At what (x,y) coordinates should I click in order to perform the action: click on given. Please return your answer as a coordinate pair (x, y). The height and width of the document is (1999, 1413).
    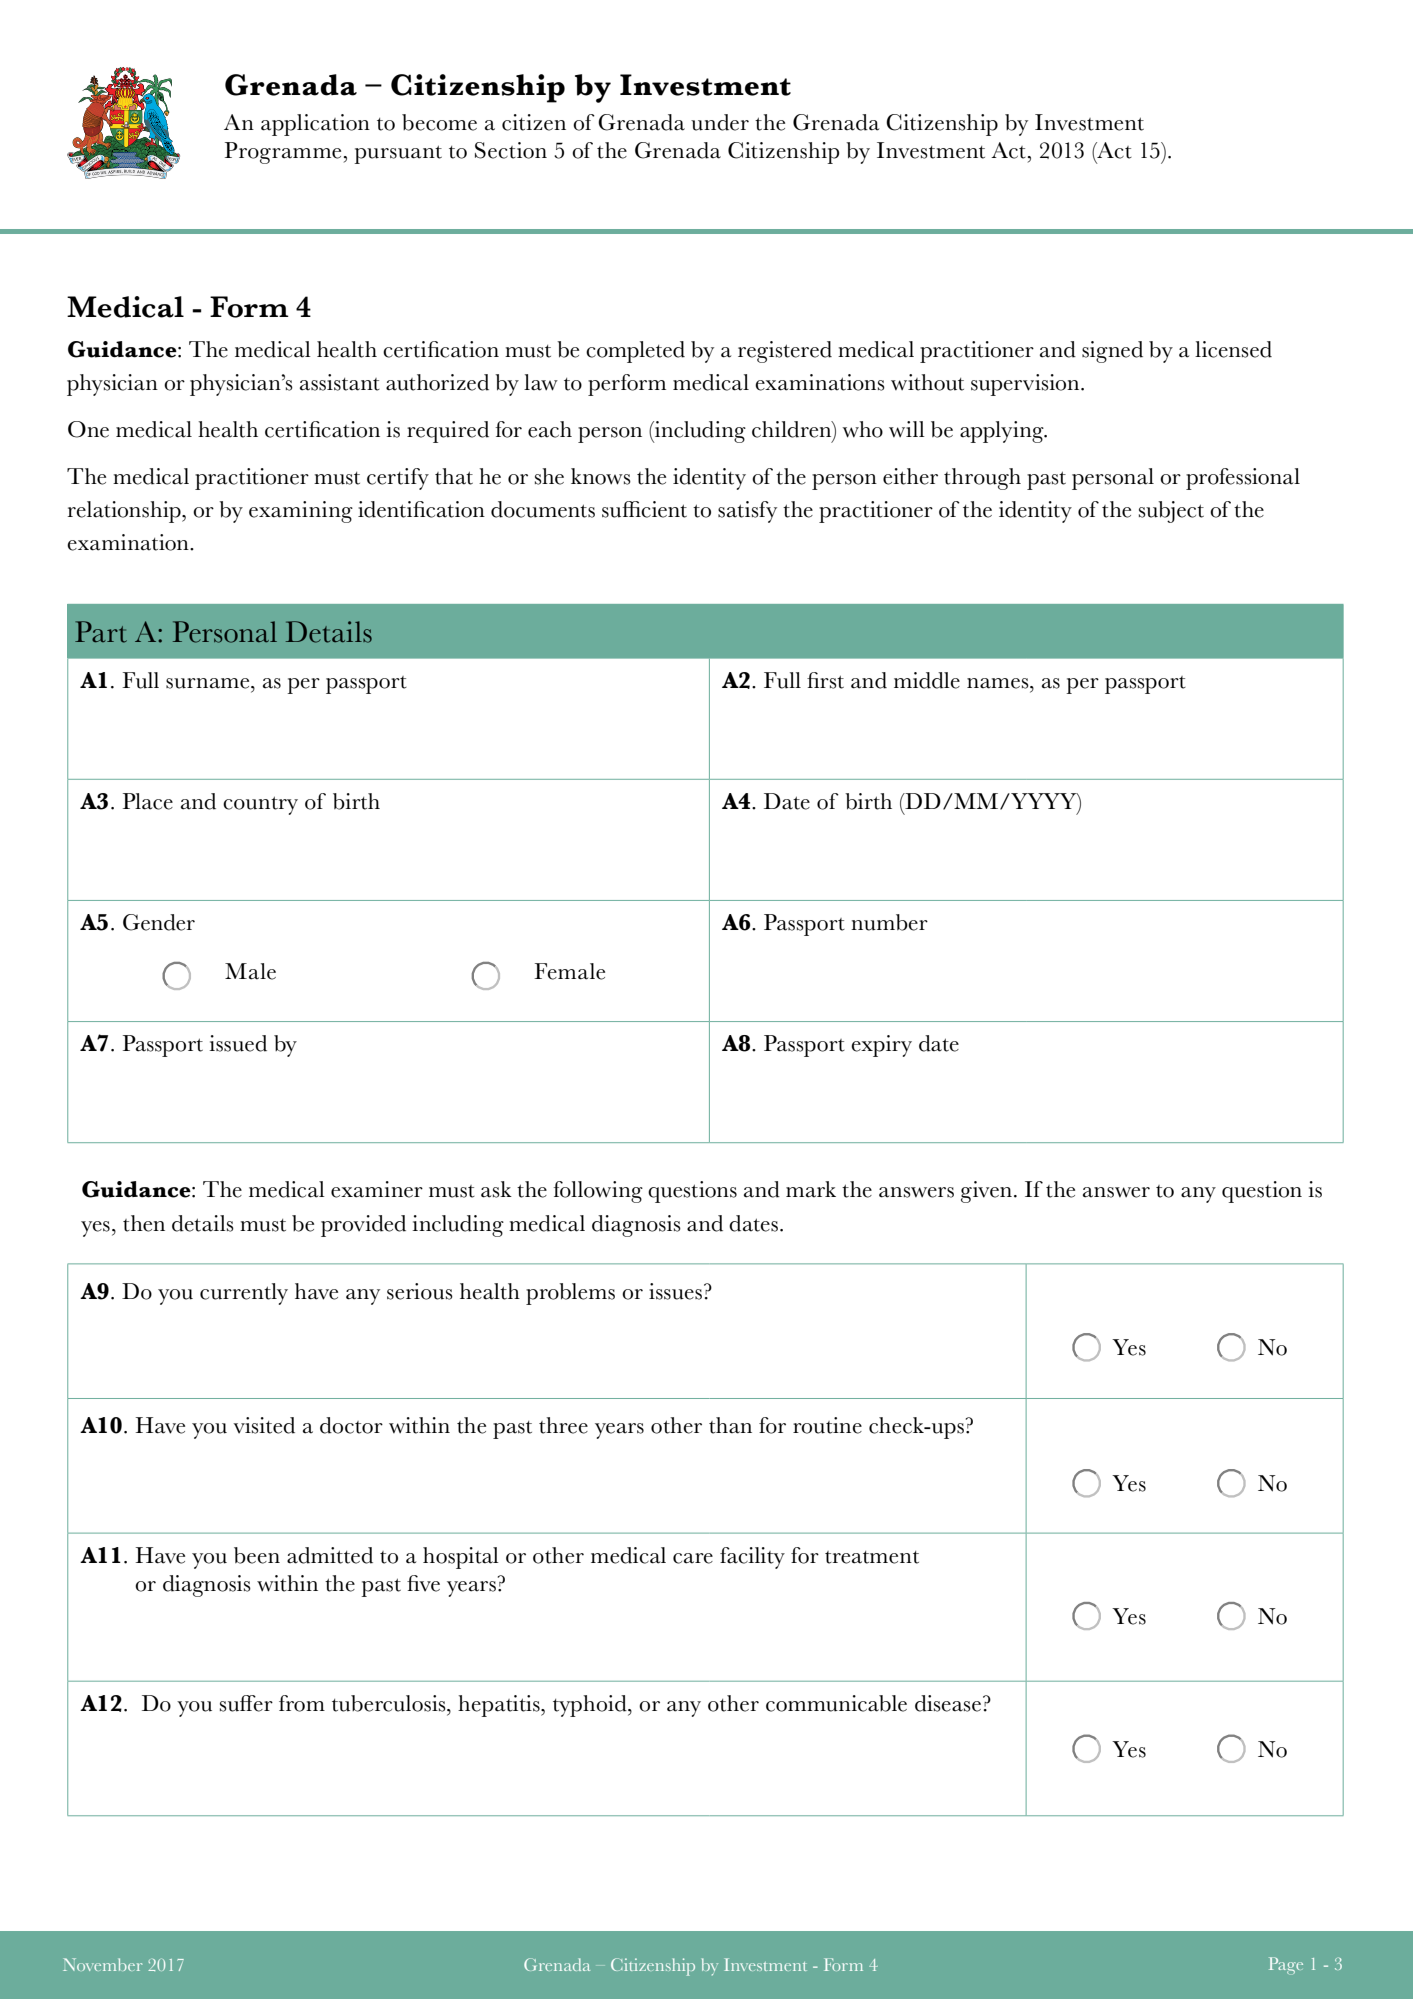
    Looking at the image, I should click on (986, 1192).
